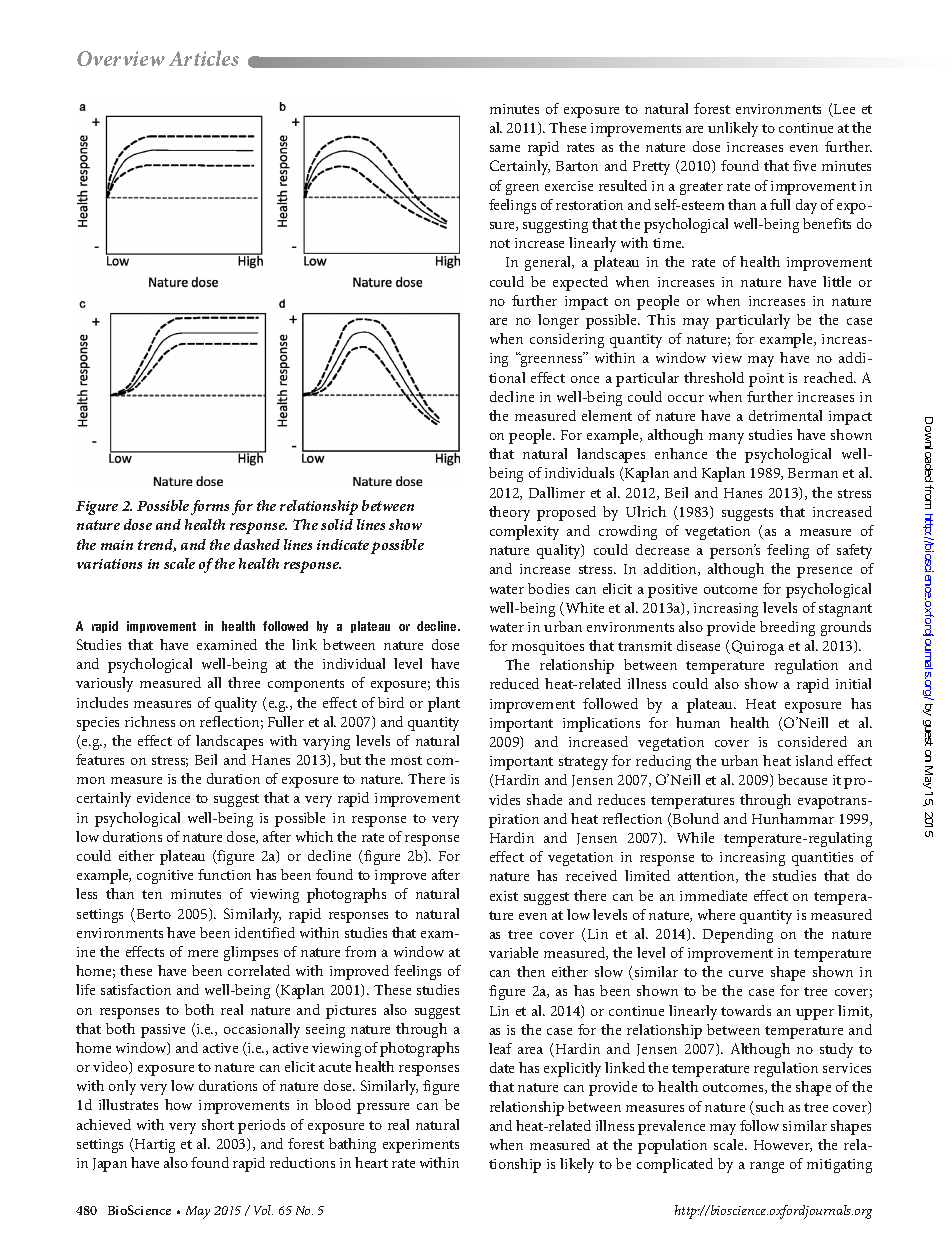 The image size is (952, 1251). What do you see at coordinates (726, 438) in the screenshot?
I see `many` at bounding box center [726, 438].
